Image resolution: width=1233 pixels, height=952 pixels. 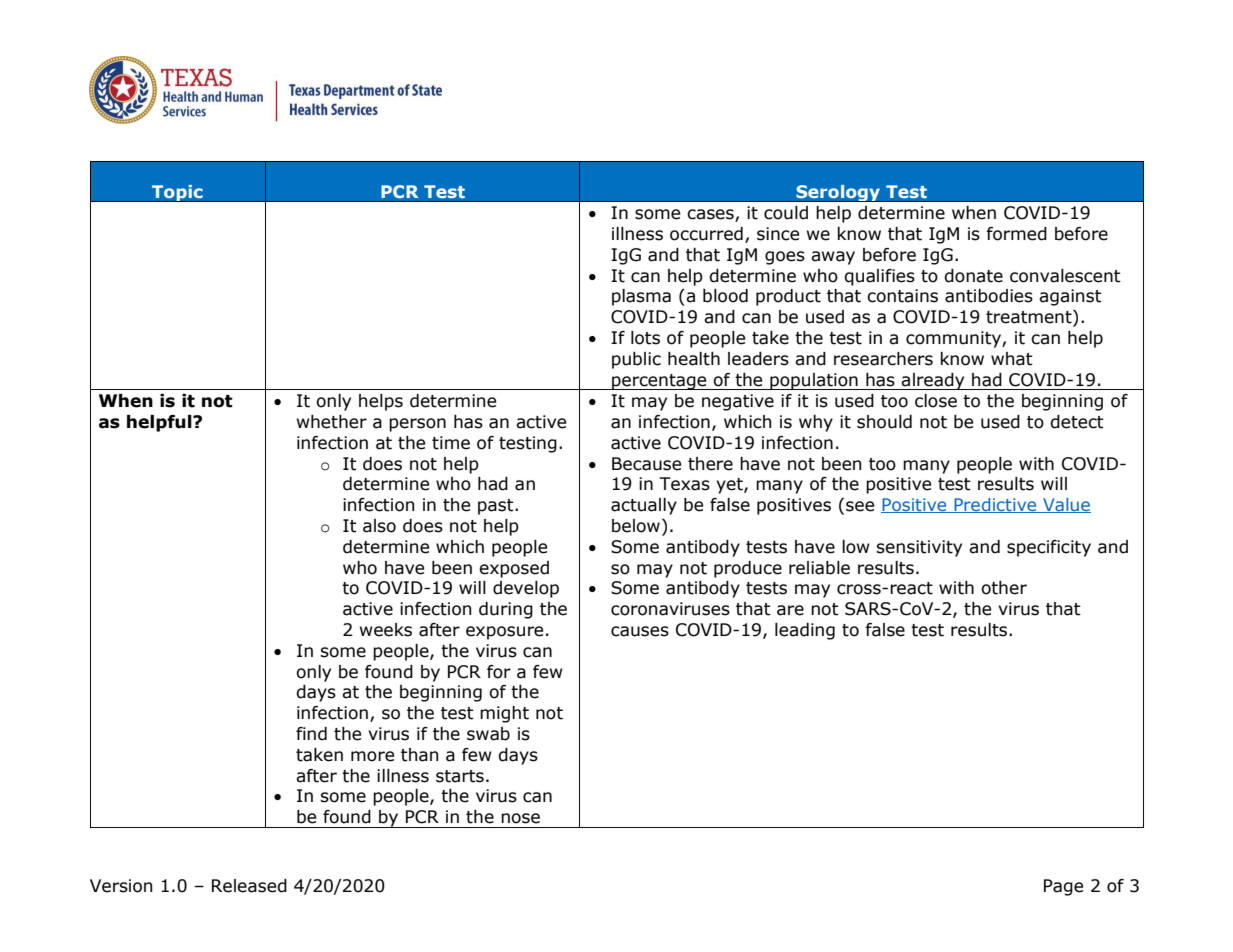 I want to click on plasma, so click(x=641, y=297).
